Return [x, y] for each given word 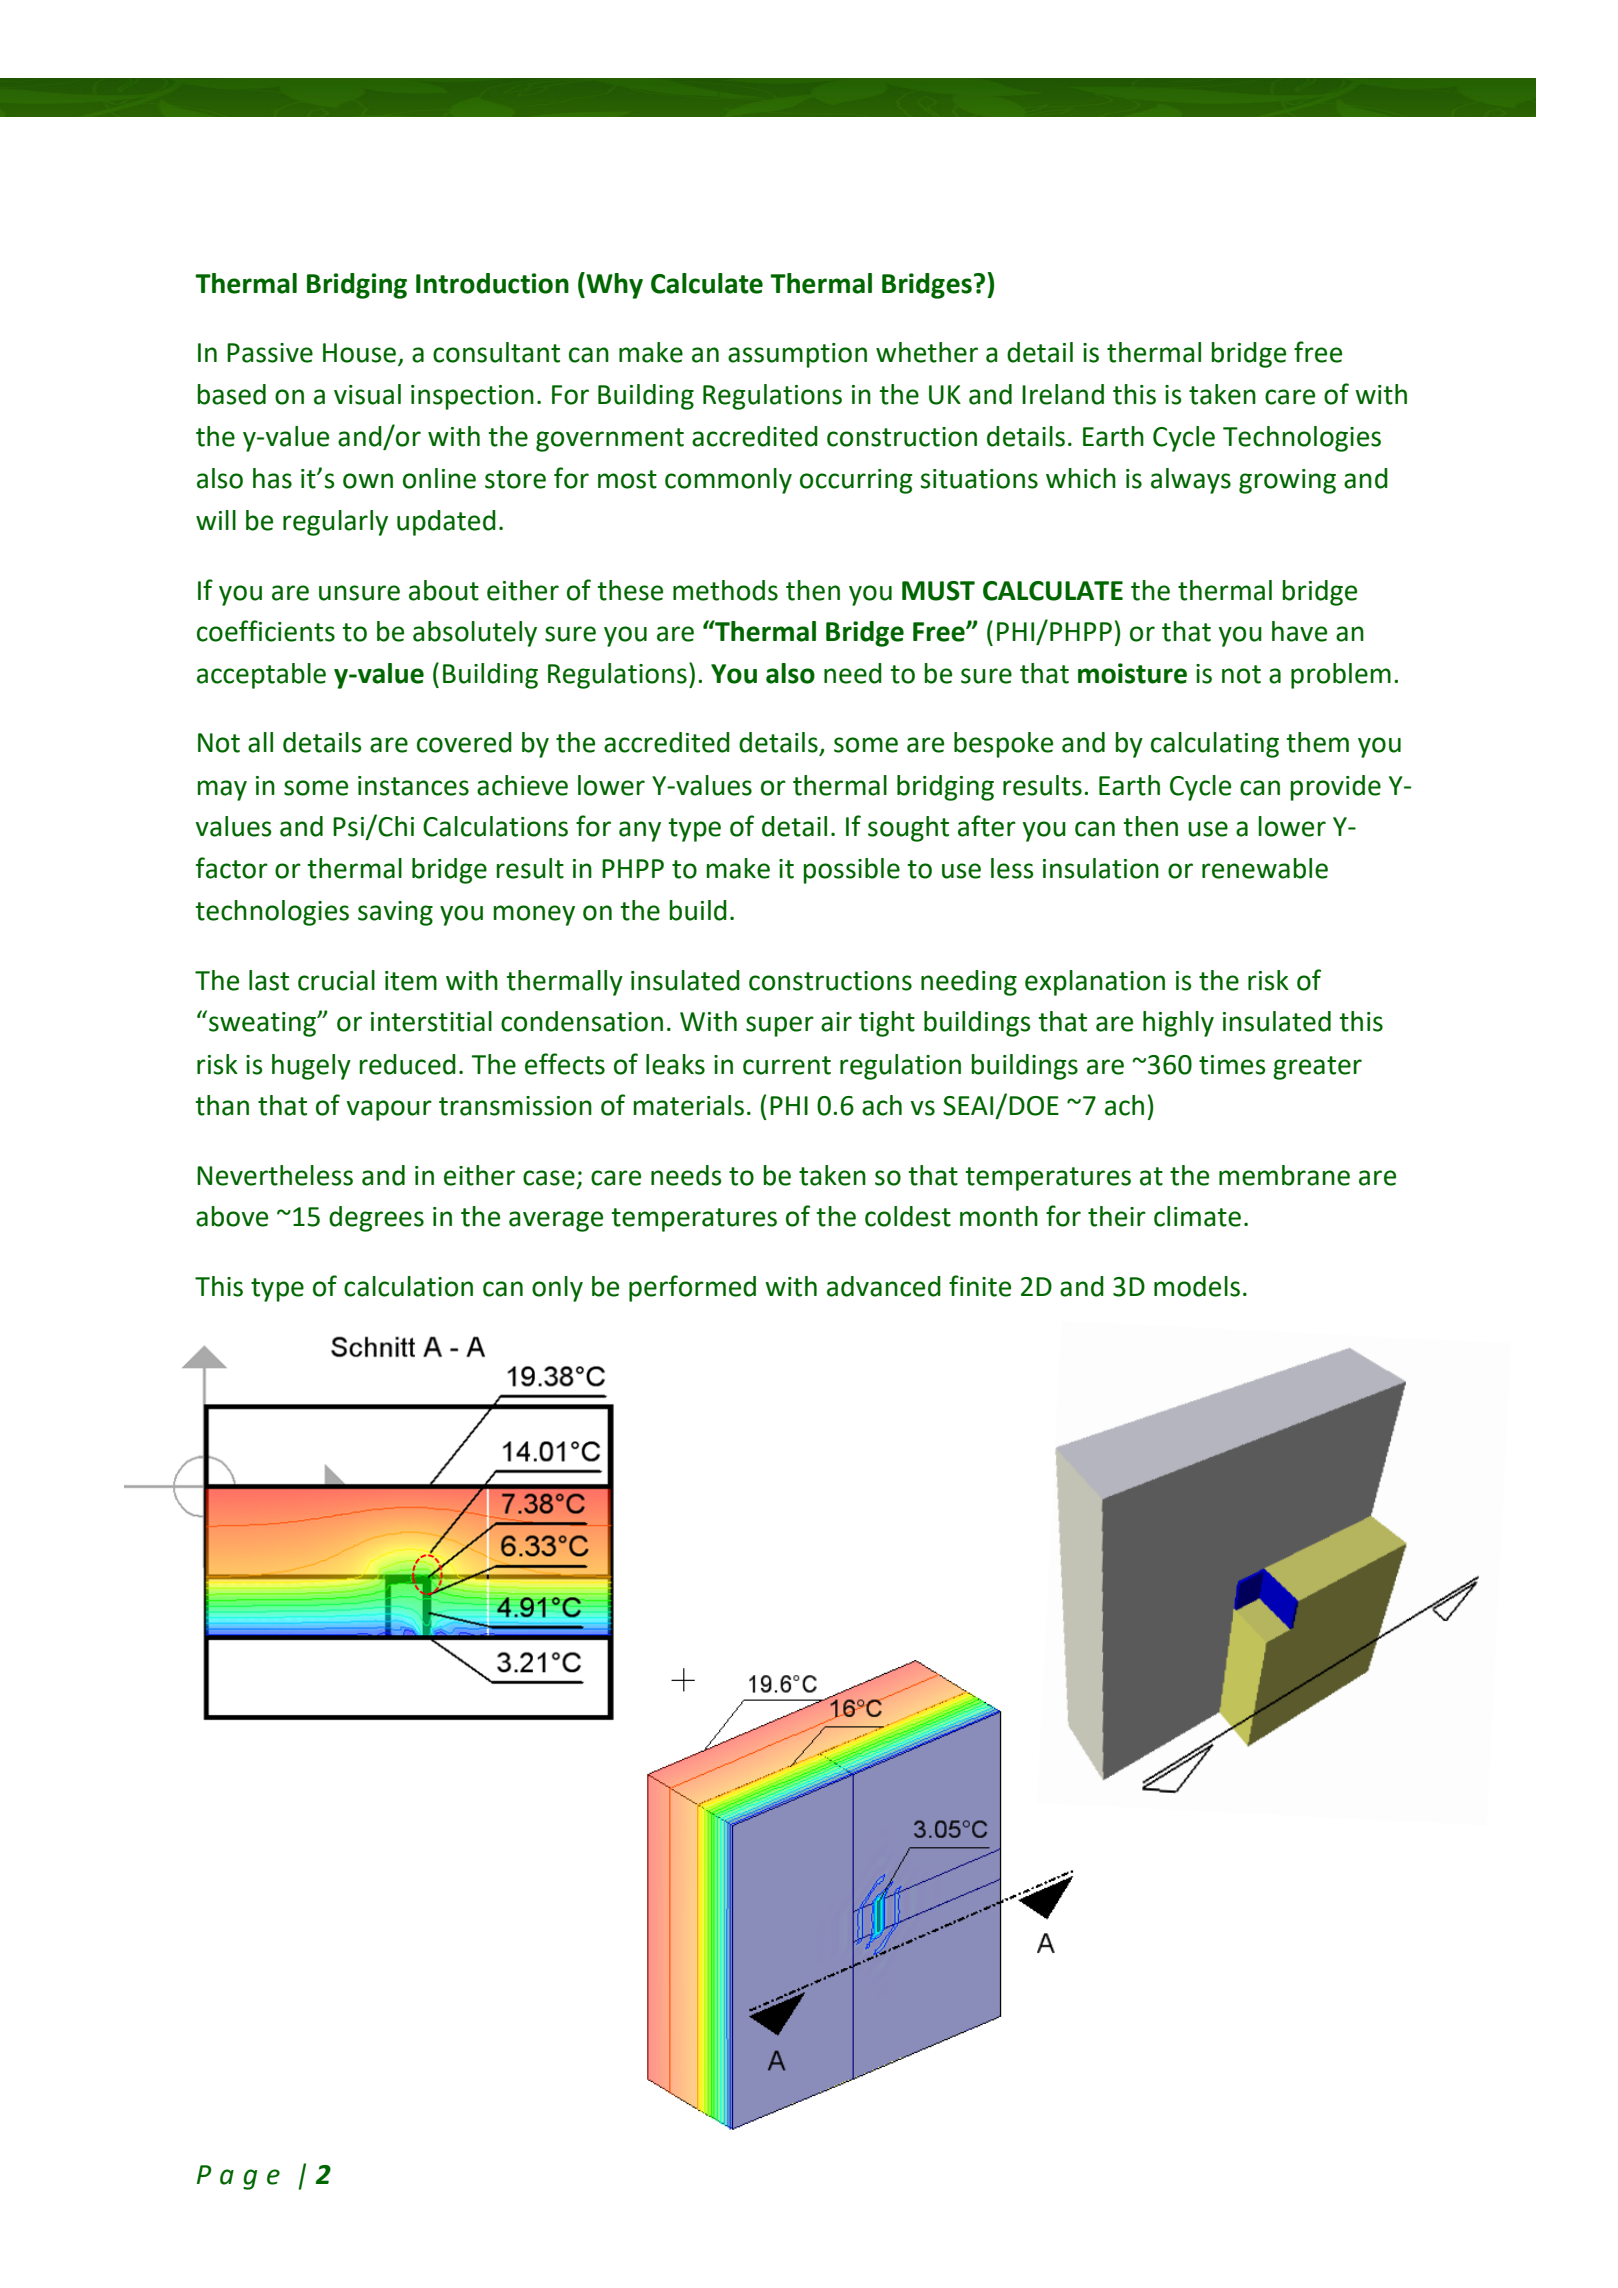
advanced [884, 1286]
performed [692, 1288]
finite [980, 1286]
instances [413, 786]
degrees [376, 1219]
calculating [1215, 745]
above [232, 1216]
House [359, 353]
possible [852, 871]
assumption [797, 355]
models [1197, 1286]
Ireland [1063, 394]
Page [238, 2177]
